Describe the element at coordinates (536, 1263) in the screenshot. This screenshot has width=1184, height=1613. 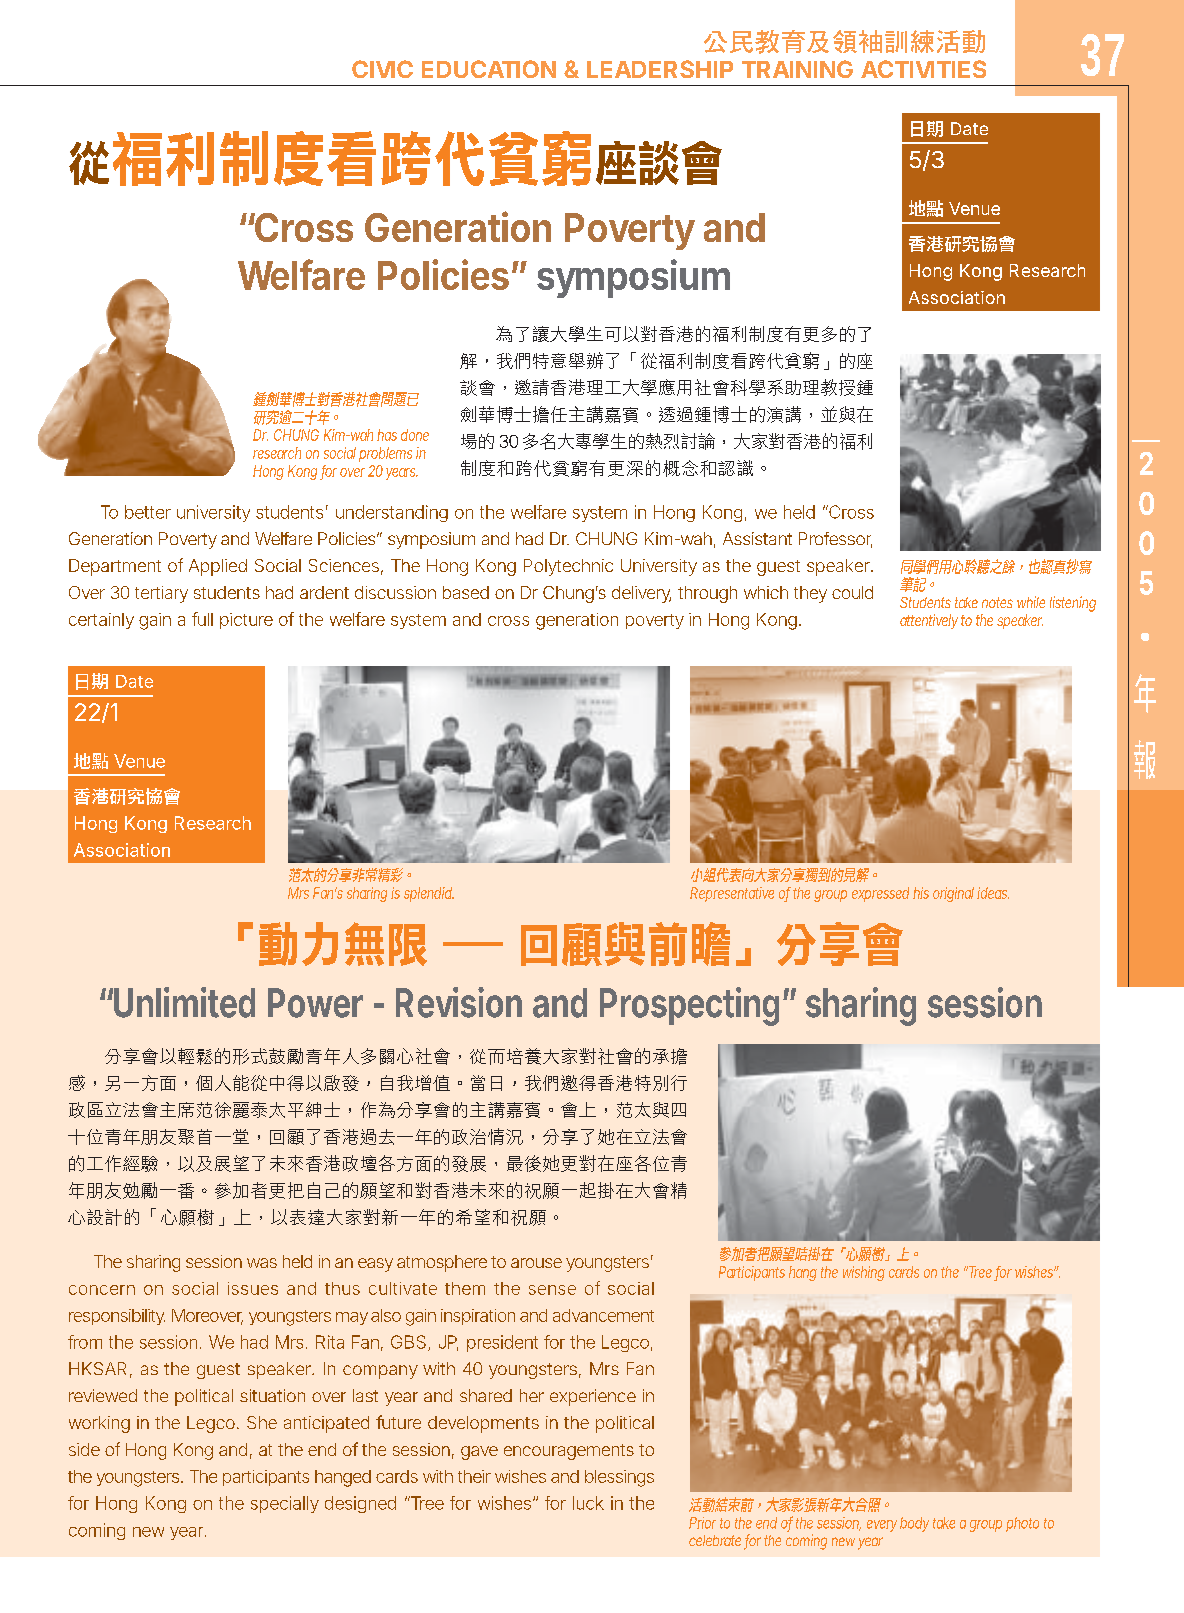
I see `arouse` at that location.
